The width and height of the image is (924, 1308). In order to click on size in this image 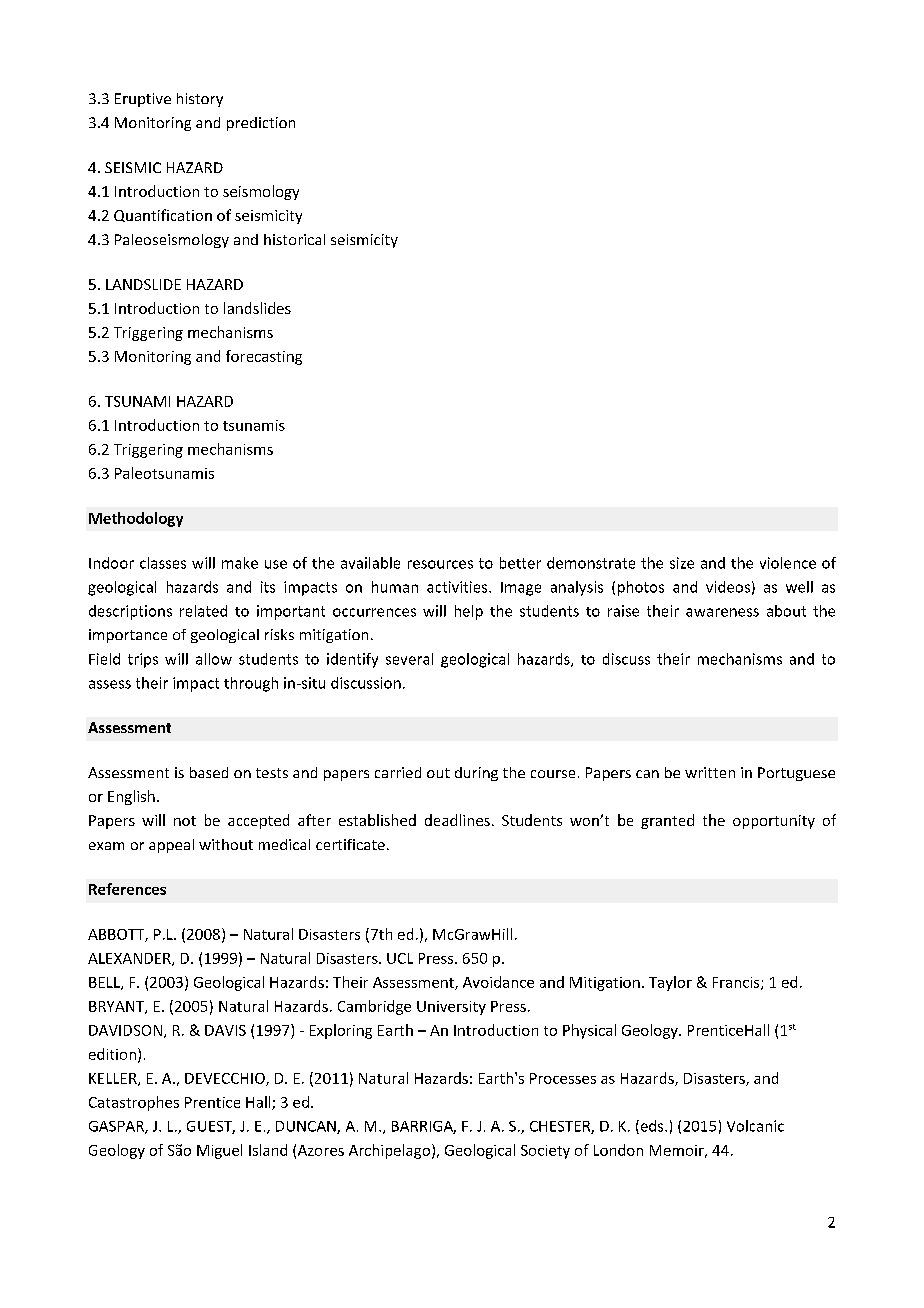, I will do `click(682, 563)`.
